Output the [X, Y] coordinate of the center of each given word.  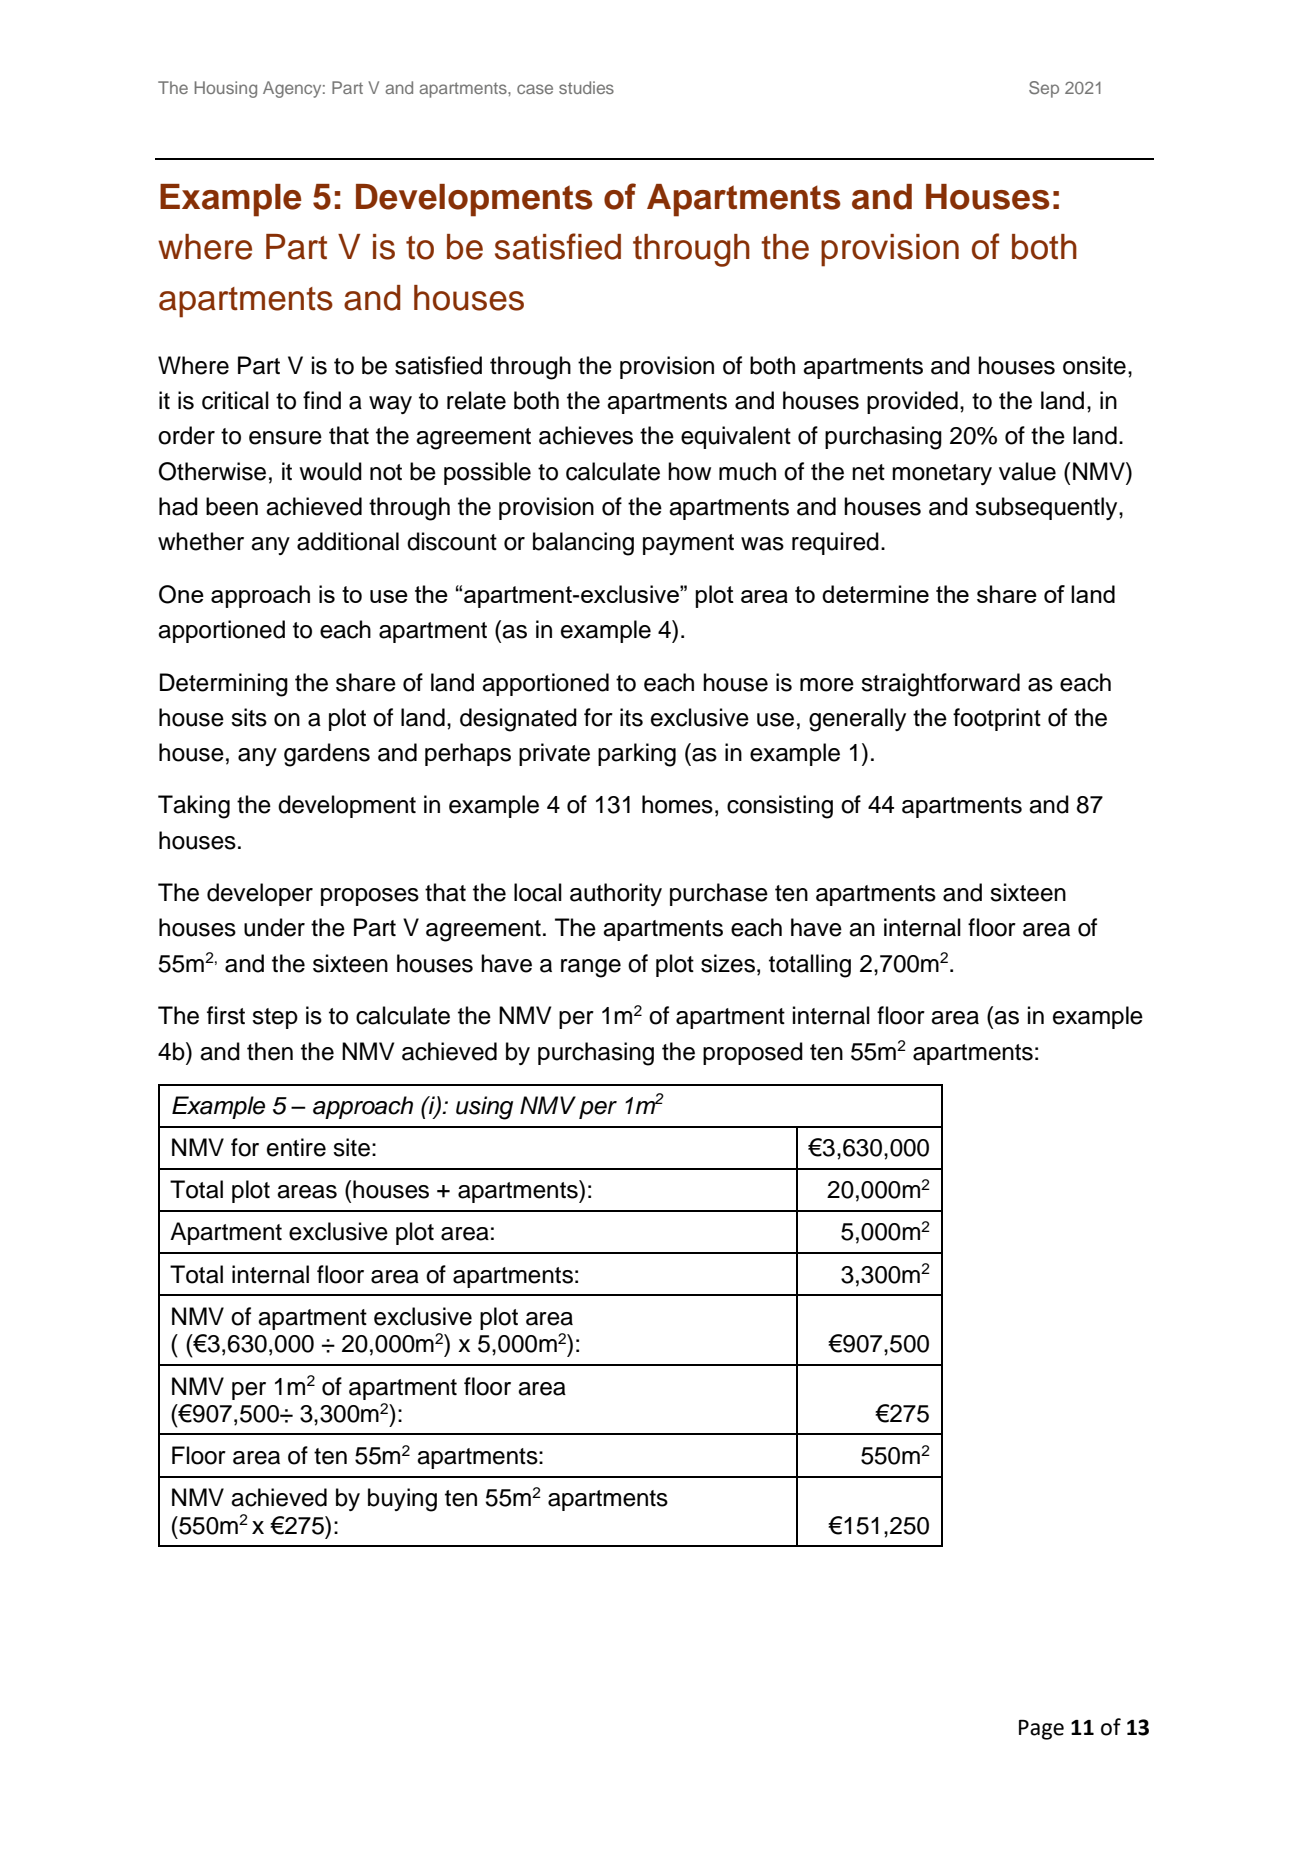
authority [616, 894]
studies [586, 87]
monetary [942, 474]
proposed [753, 1053]
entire [296, 1147]
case [535, 89]
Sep [1044, 89]
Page [1041, 1730]
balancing [583, 544]
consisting [780, 807]
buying [402, 1500]
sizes [728, 963]
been [232, 506]
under [274, 927]
